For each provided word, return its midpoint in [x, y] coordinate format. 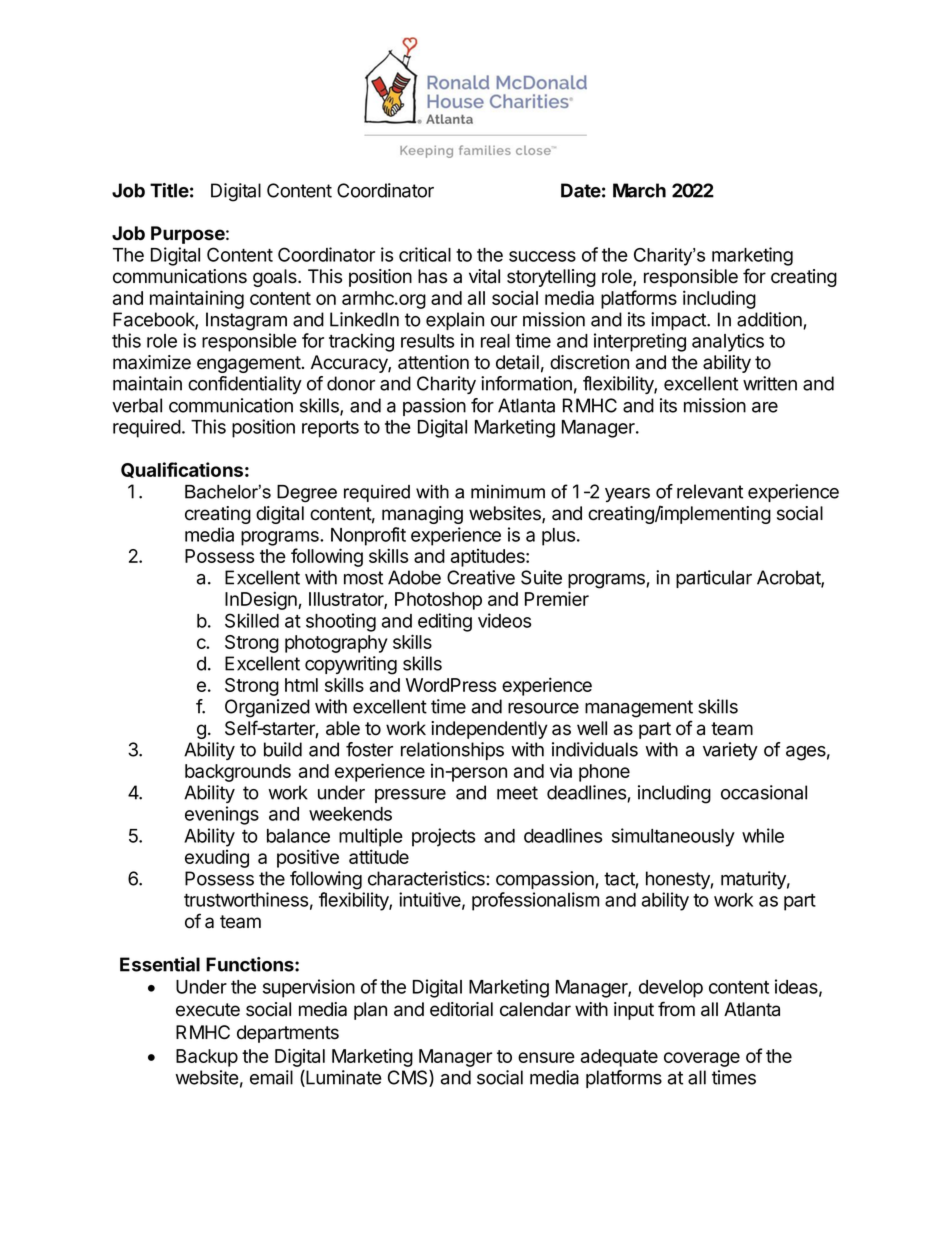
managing [422, 515]
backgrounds [238, 773]
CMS [409, 1078]
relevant [710, 491]
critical [425, 254]
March [639, 190]
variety [730, 751]
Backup [207, 1058]
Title [169, 190]
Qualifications [182, 470]
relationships [452, 751]
